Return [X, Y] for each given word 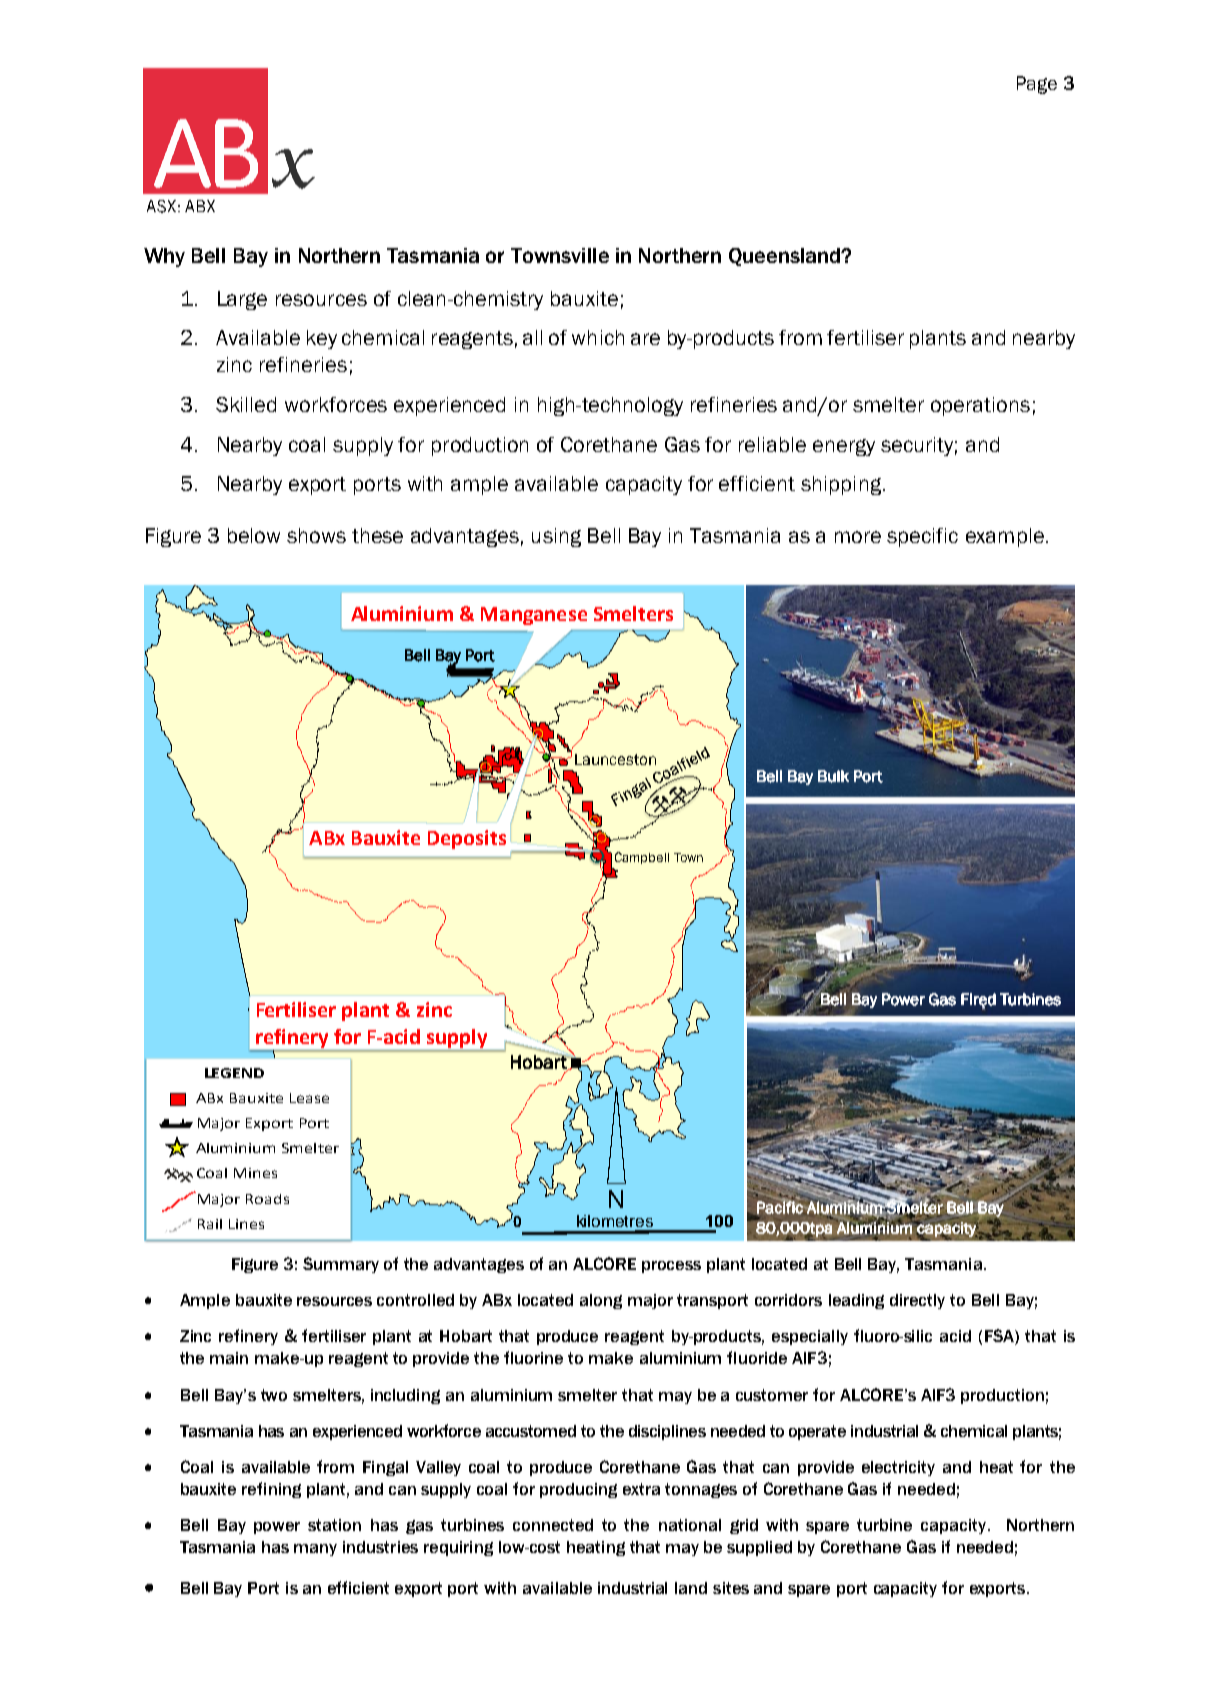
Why [164, 257]
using [556, 537]
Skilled [246, 404]
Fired [978, 1000]
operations [980, 406]
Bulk [833, 776]
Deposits [467, 839]
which [598, 337]
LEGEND [234, 1073]
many [315, 1550]
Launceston [615, 759]
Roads [267, 1199]
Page [1037, 85]
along [601, 1301]
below [254, 535]
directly [917, 1301]
